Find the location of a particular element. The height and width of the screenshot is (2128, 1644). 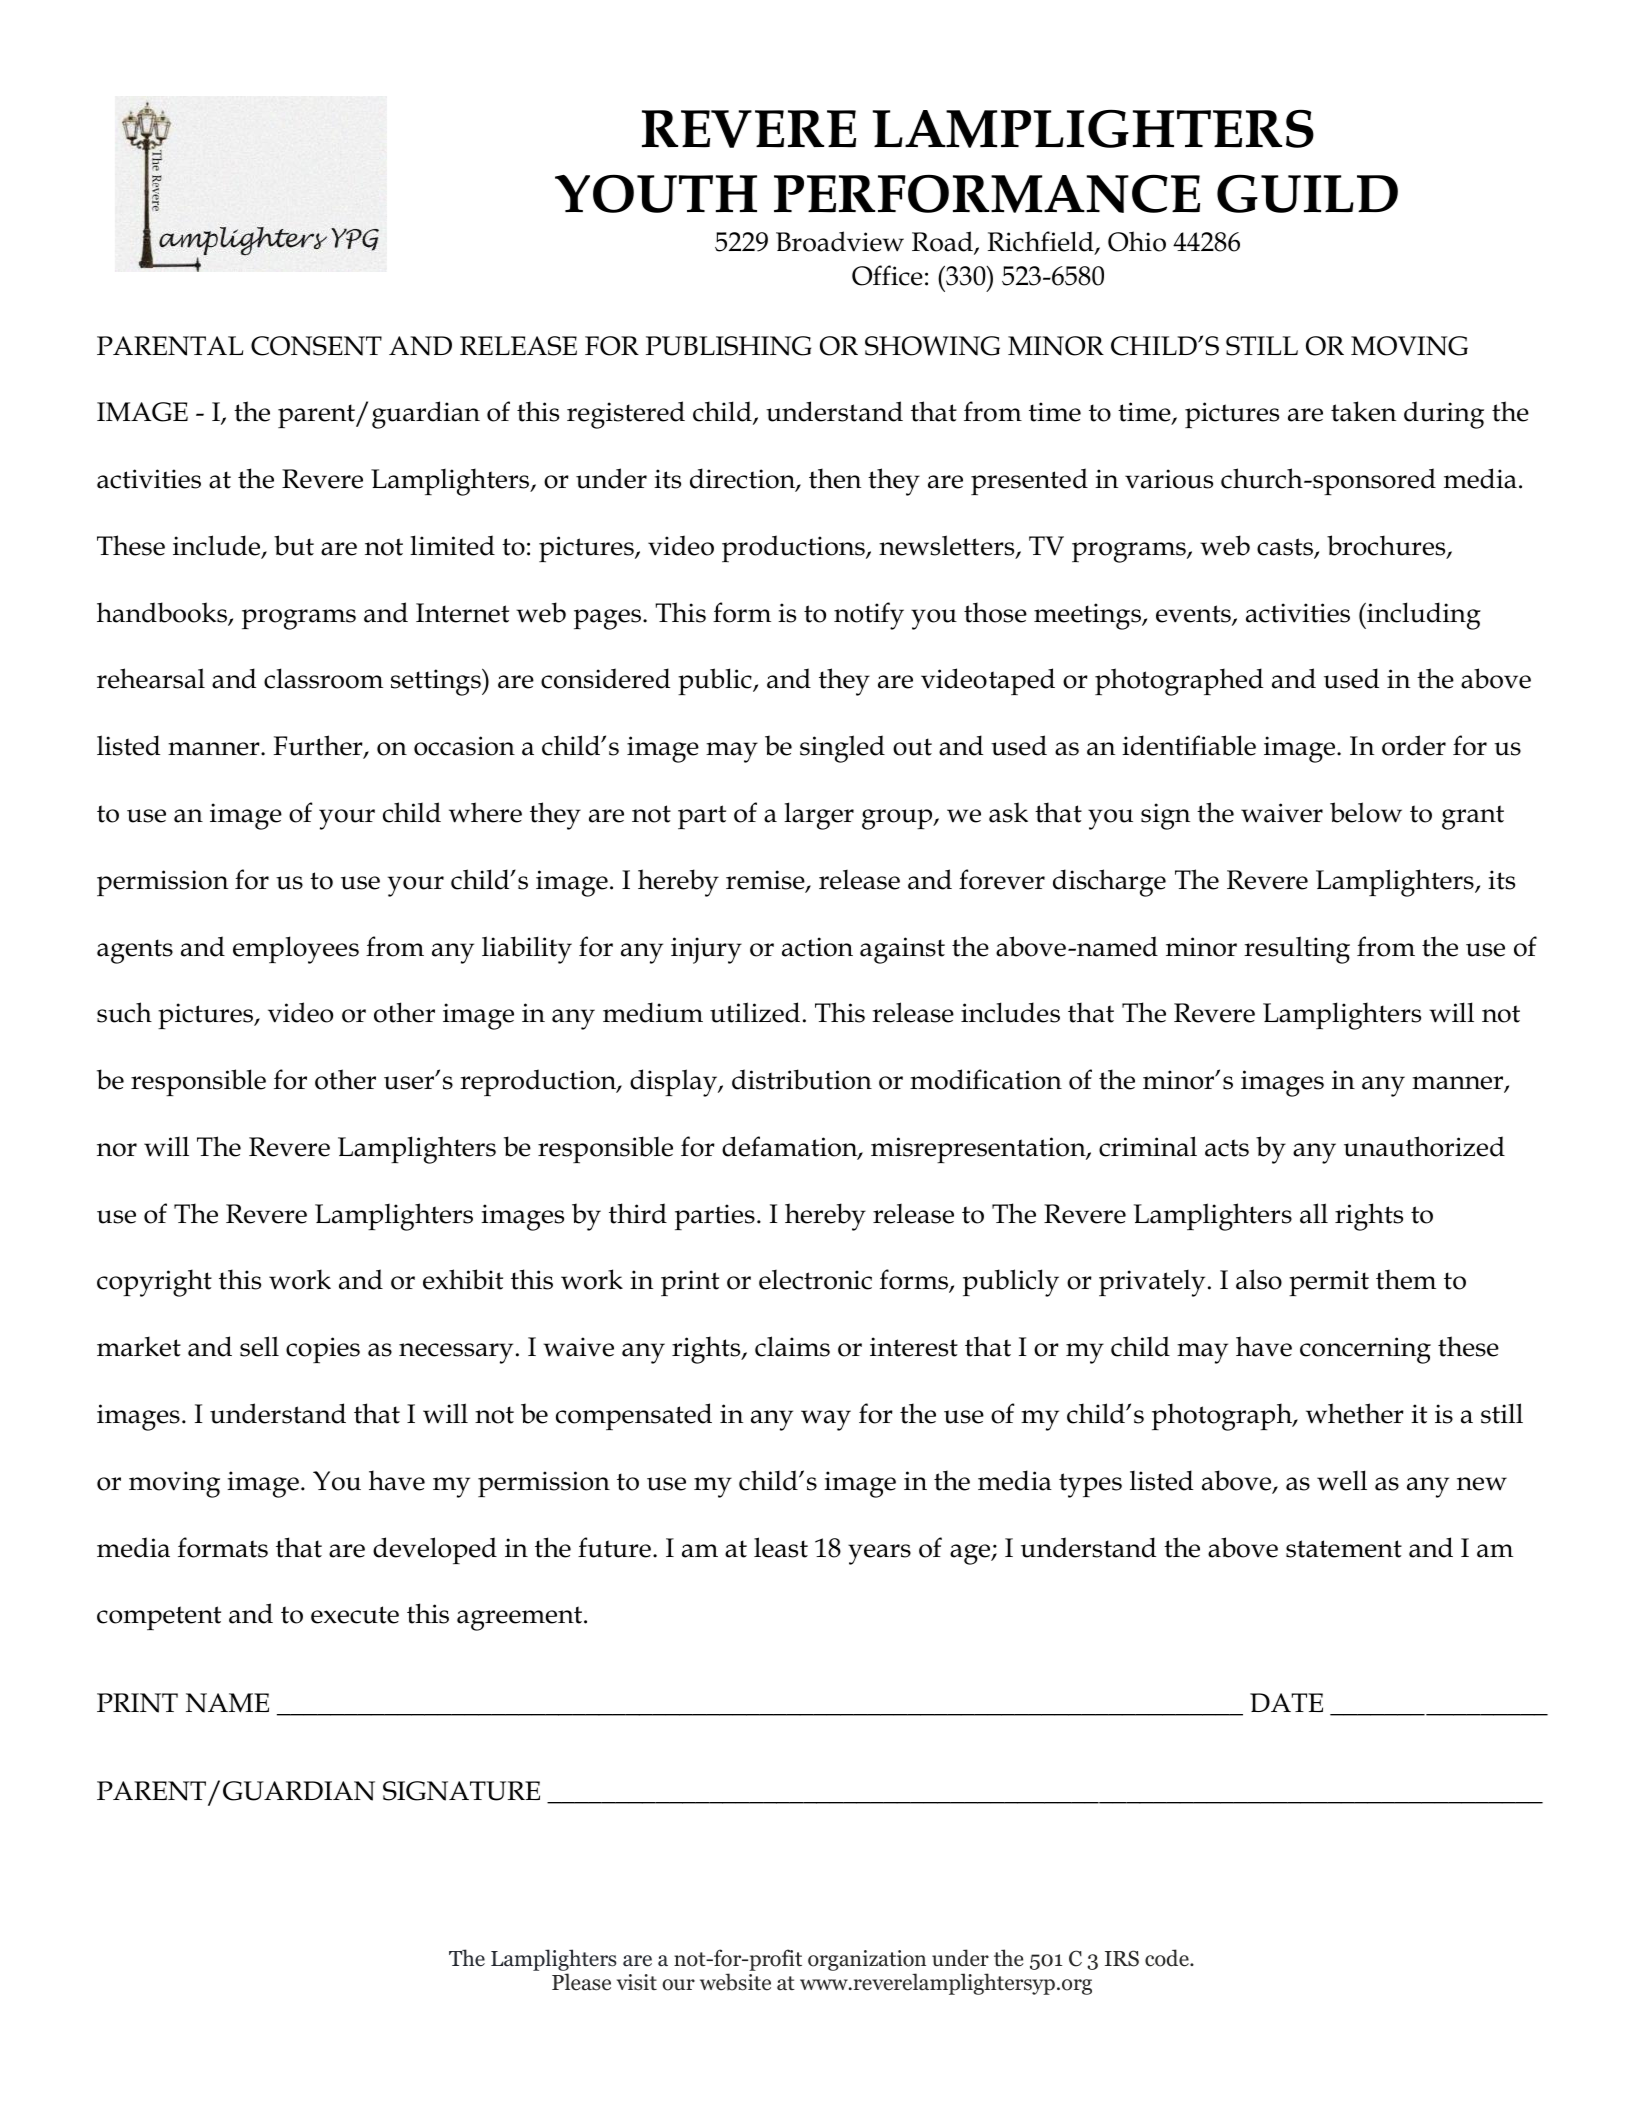

GUILD is located at coordinates (1307, 194).
